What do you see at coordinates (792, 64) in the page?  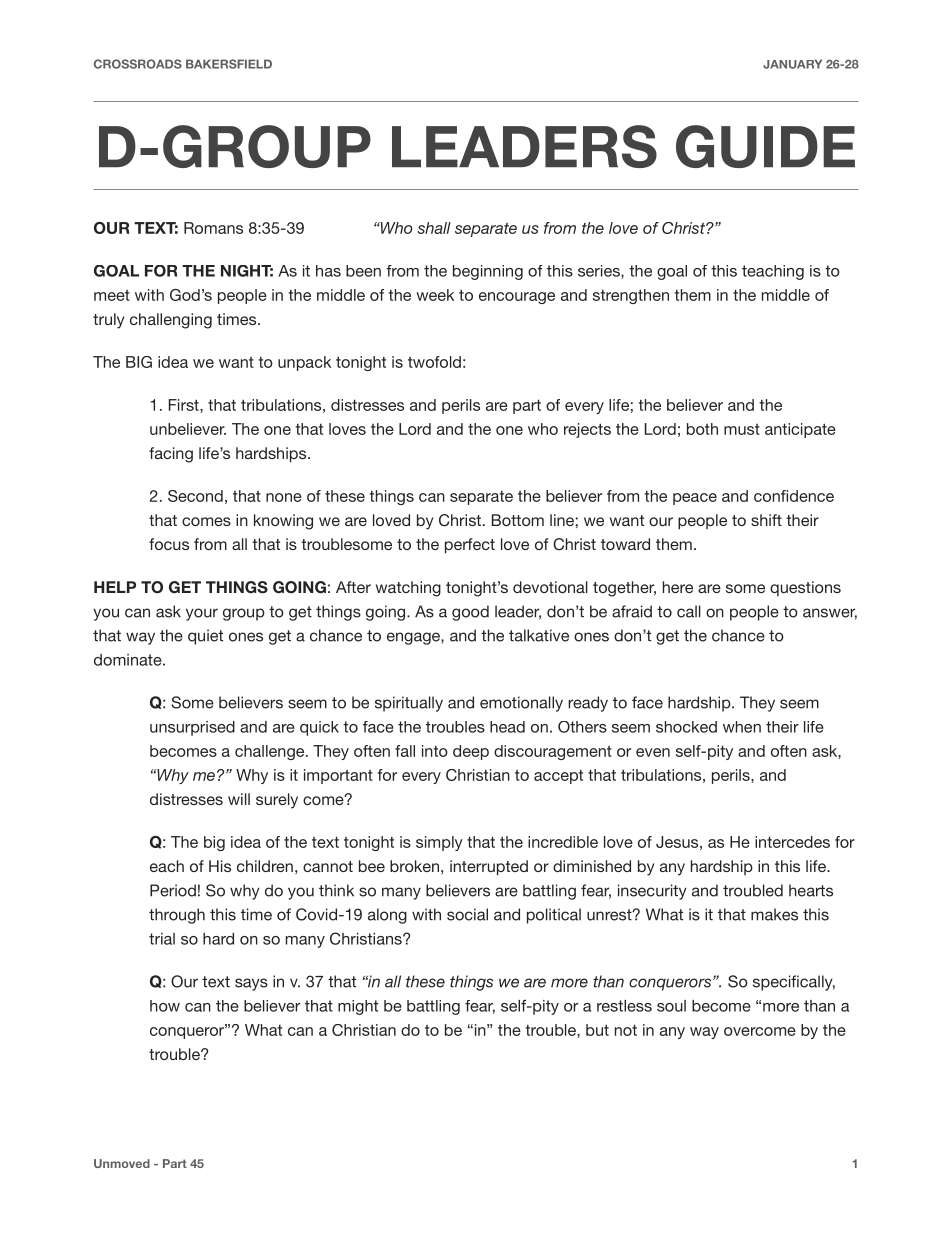 I see `JANUARY` at bounding box center [792, 64].
